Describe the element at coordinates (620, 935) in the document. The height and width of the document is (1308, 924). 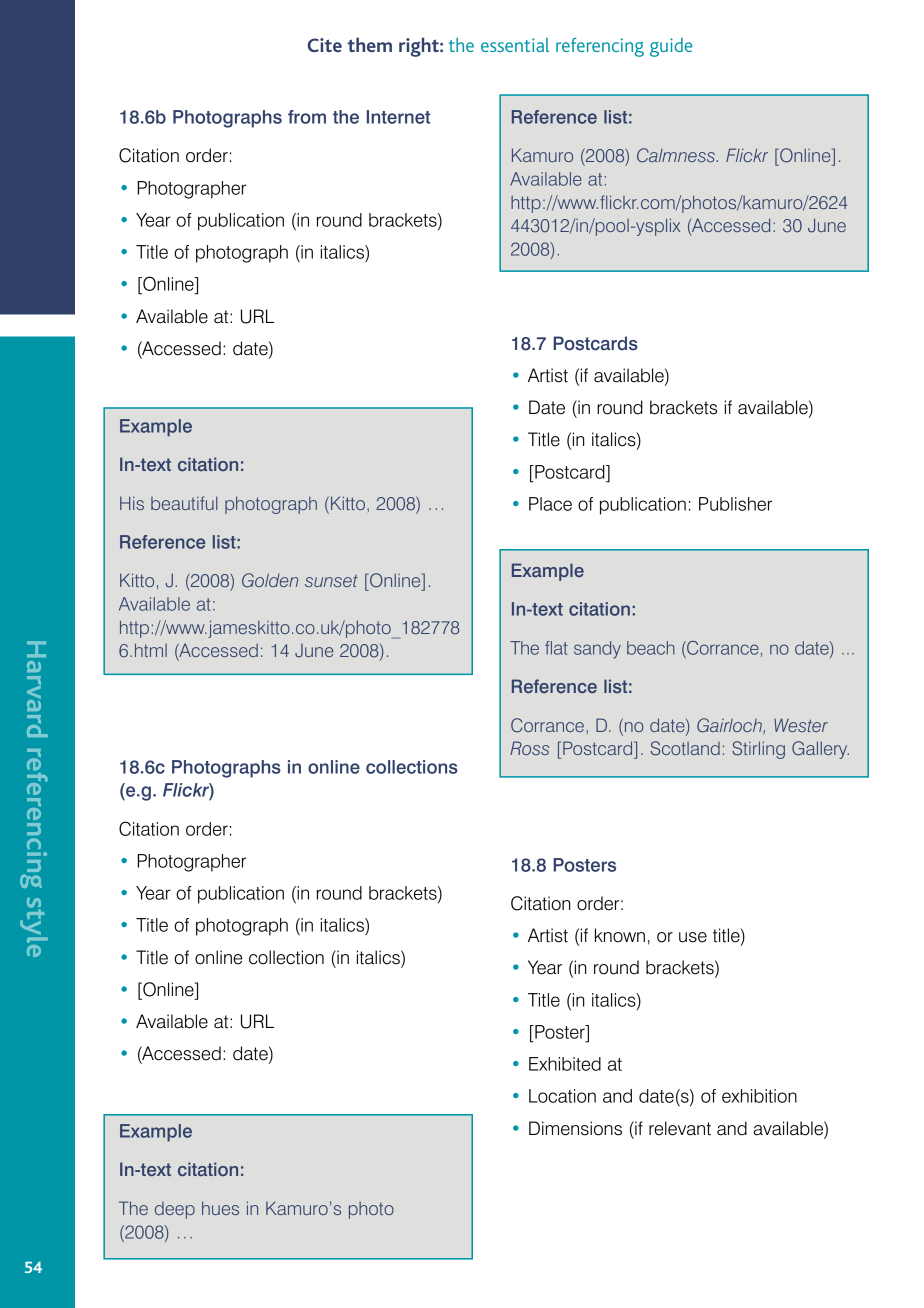
I see `known` at that location.
